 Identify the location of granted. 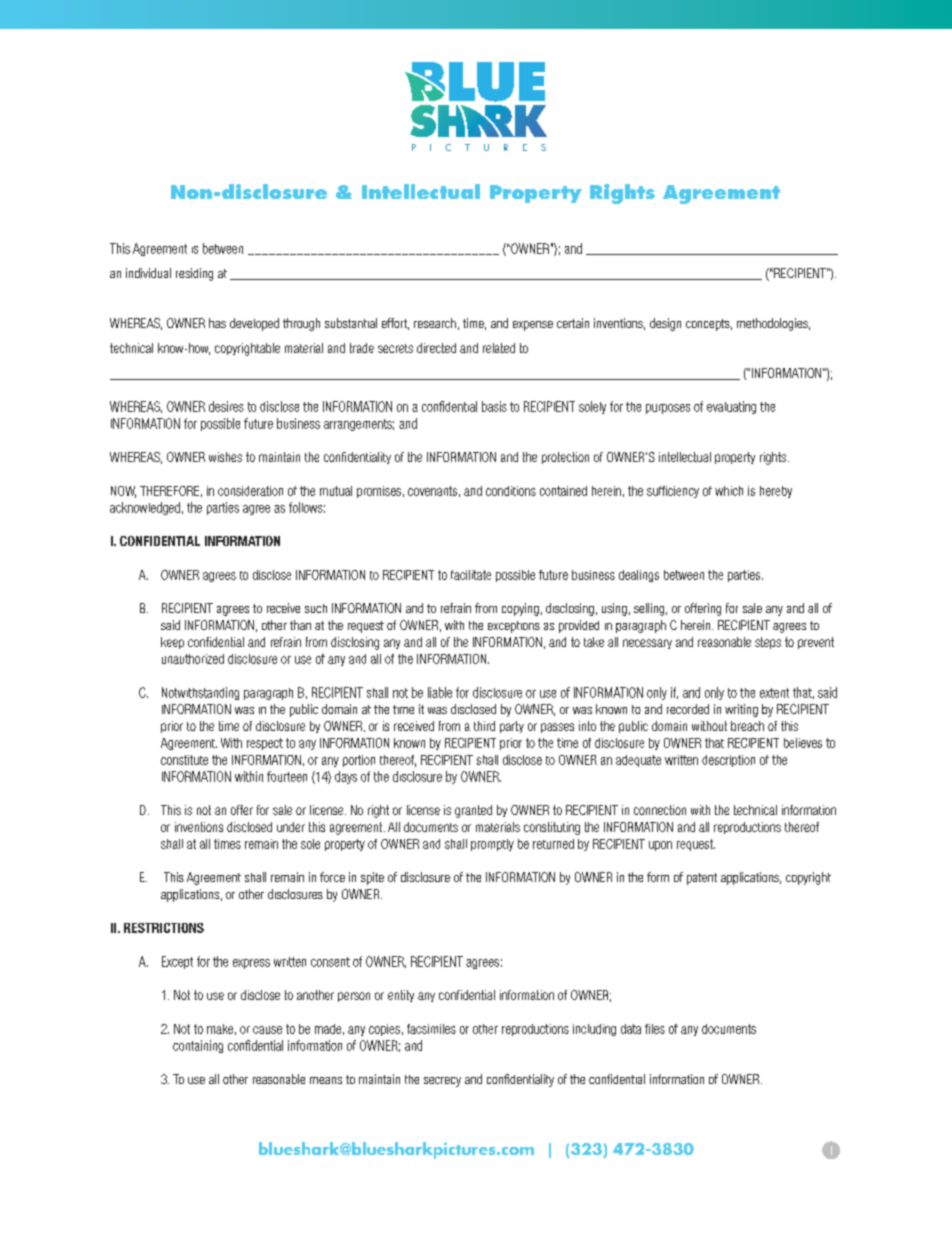
(473, 811).
